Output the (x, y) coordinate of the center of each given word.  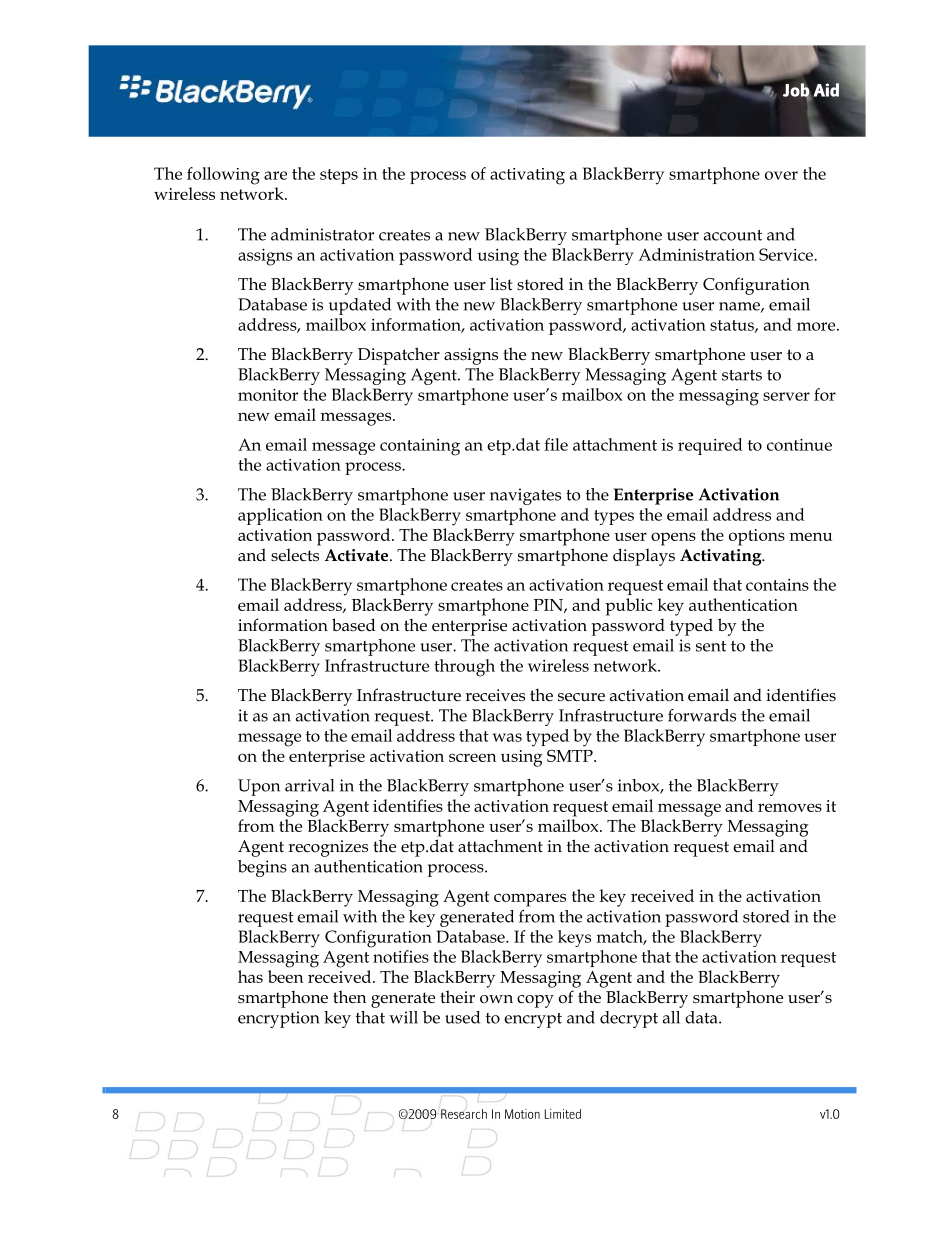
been (286, 976)
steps (339, 176)
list (501, 283)
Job (797, 91)
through (464, 668)
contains (777, 585)
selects (295, 555)
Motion (522, 1114)
